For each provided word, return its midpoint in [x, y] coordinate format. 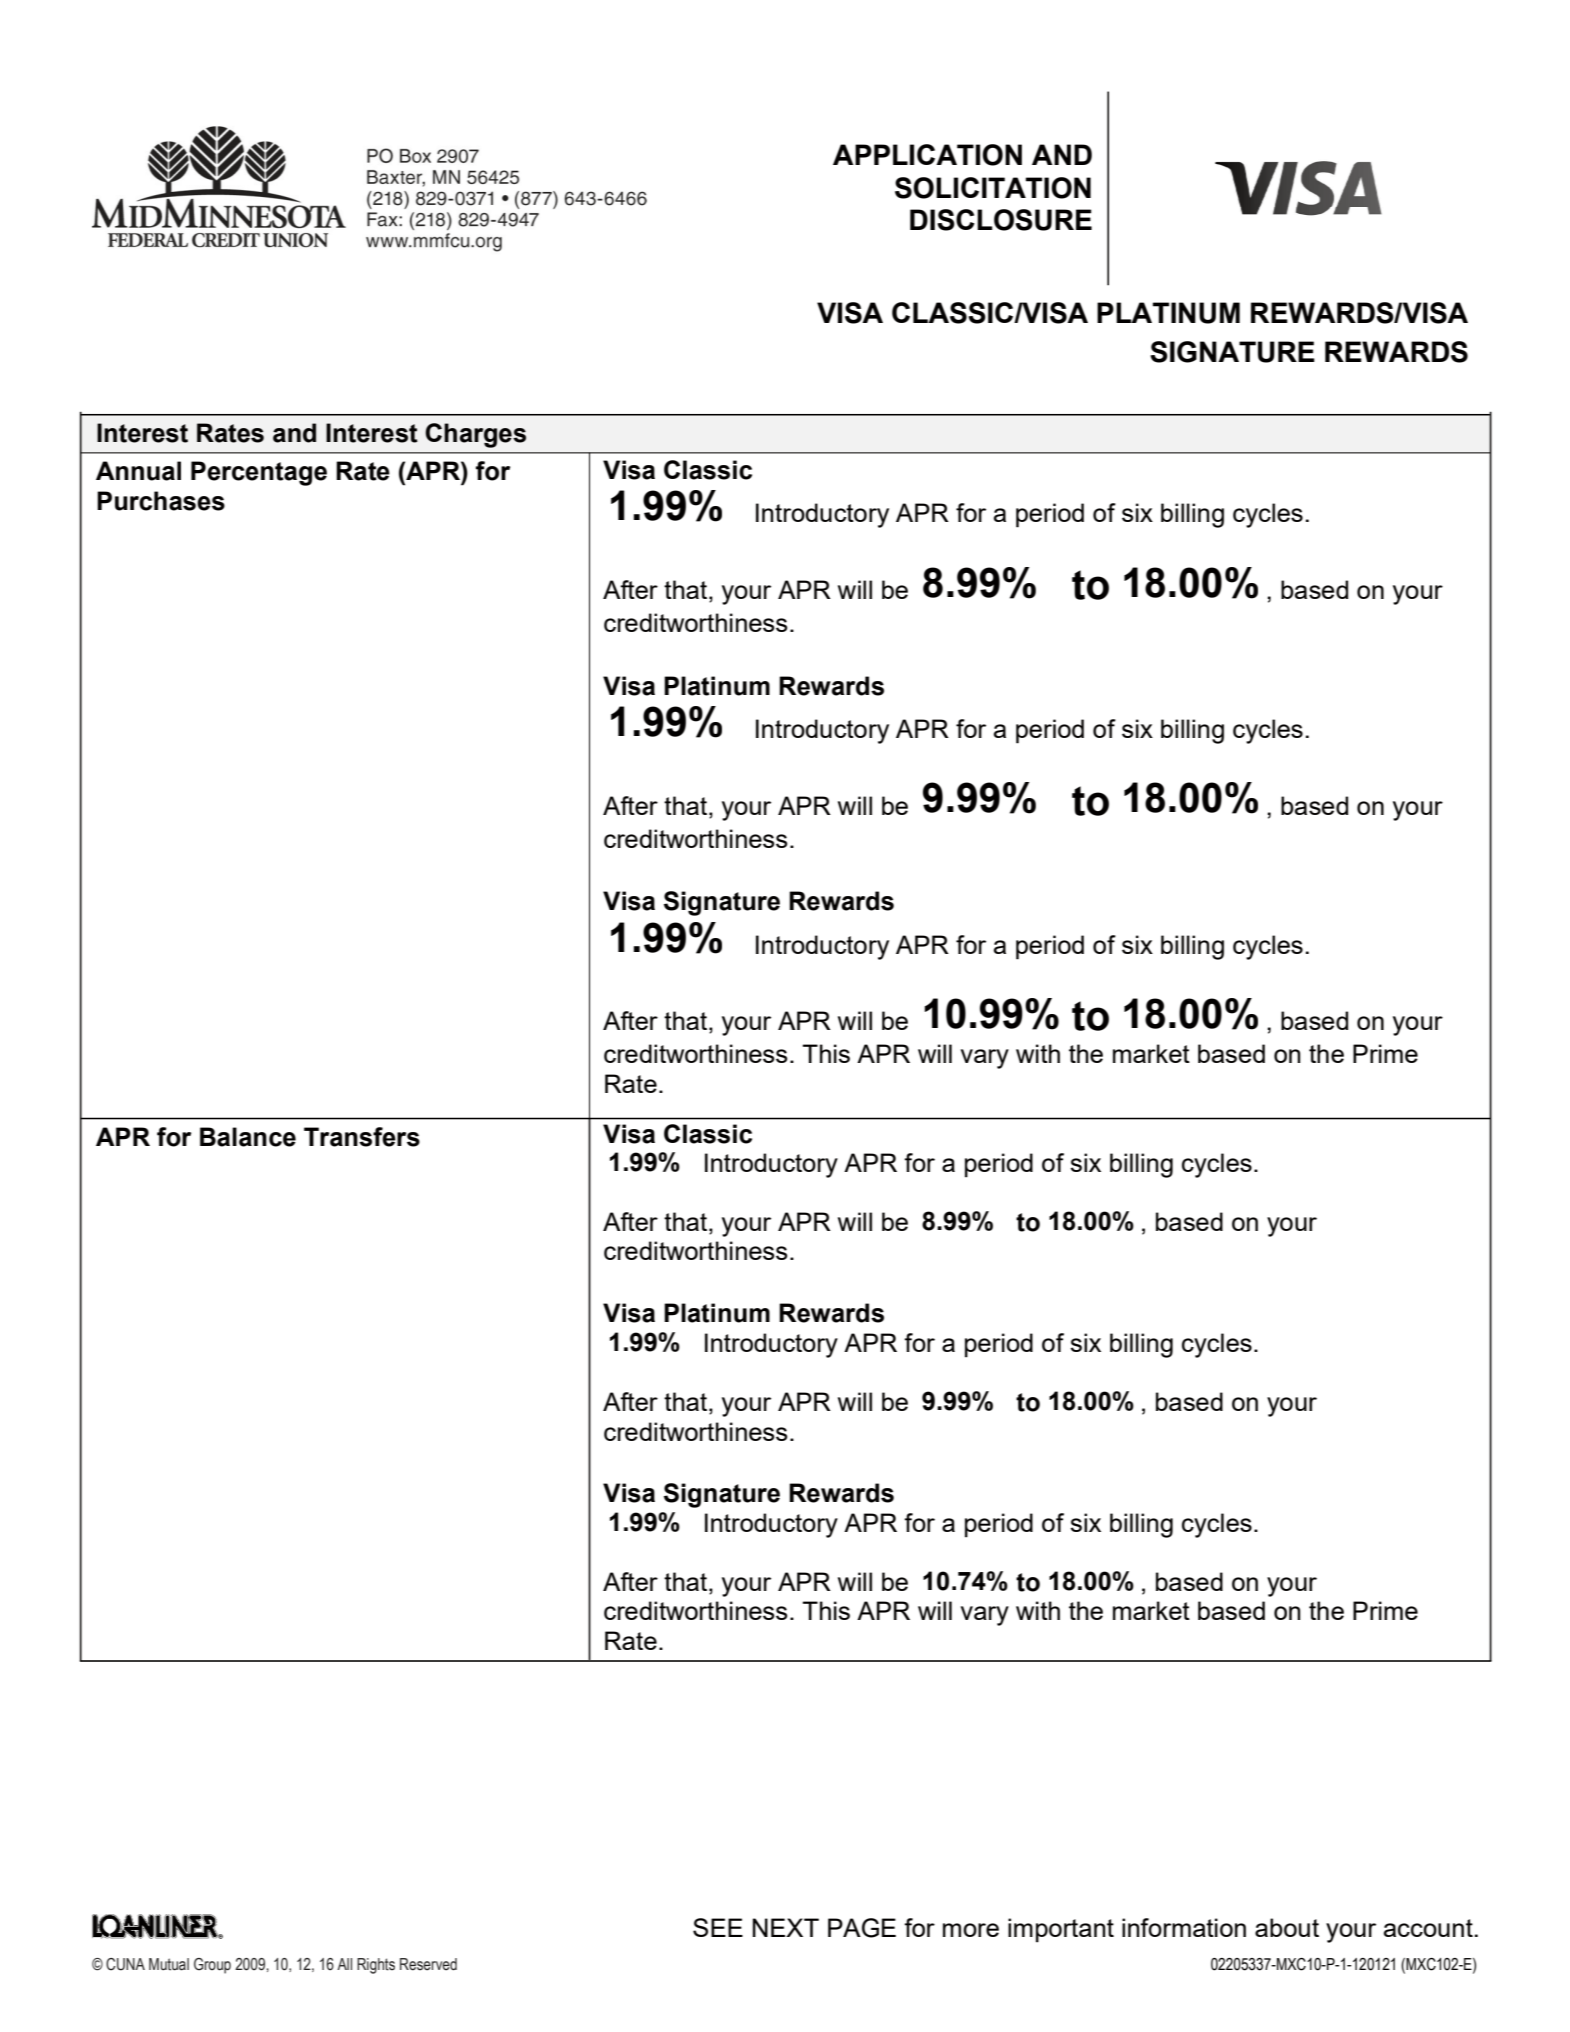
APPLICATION [927, 155]
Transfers [362, 1137]
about [1287, 1927]
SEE [718, 1927]
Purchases [161, 501]
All [344, 1964]
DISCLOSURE [1001, 220]
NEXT [786, 1927]
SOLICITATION [993, 188]
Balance [248, 1137]
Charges [475, 435]
